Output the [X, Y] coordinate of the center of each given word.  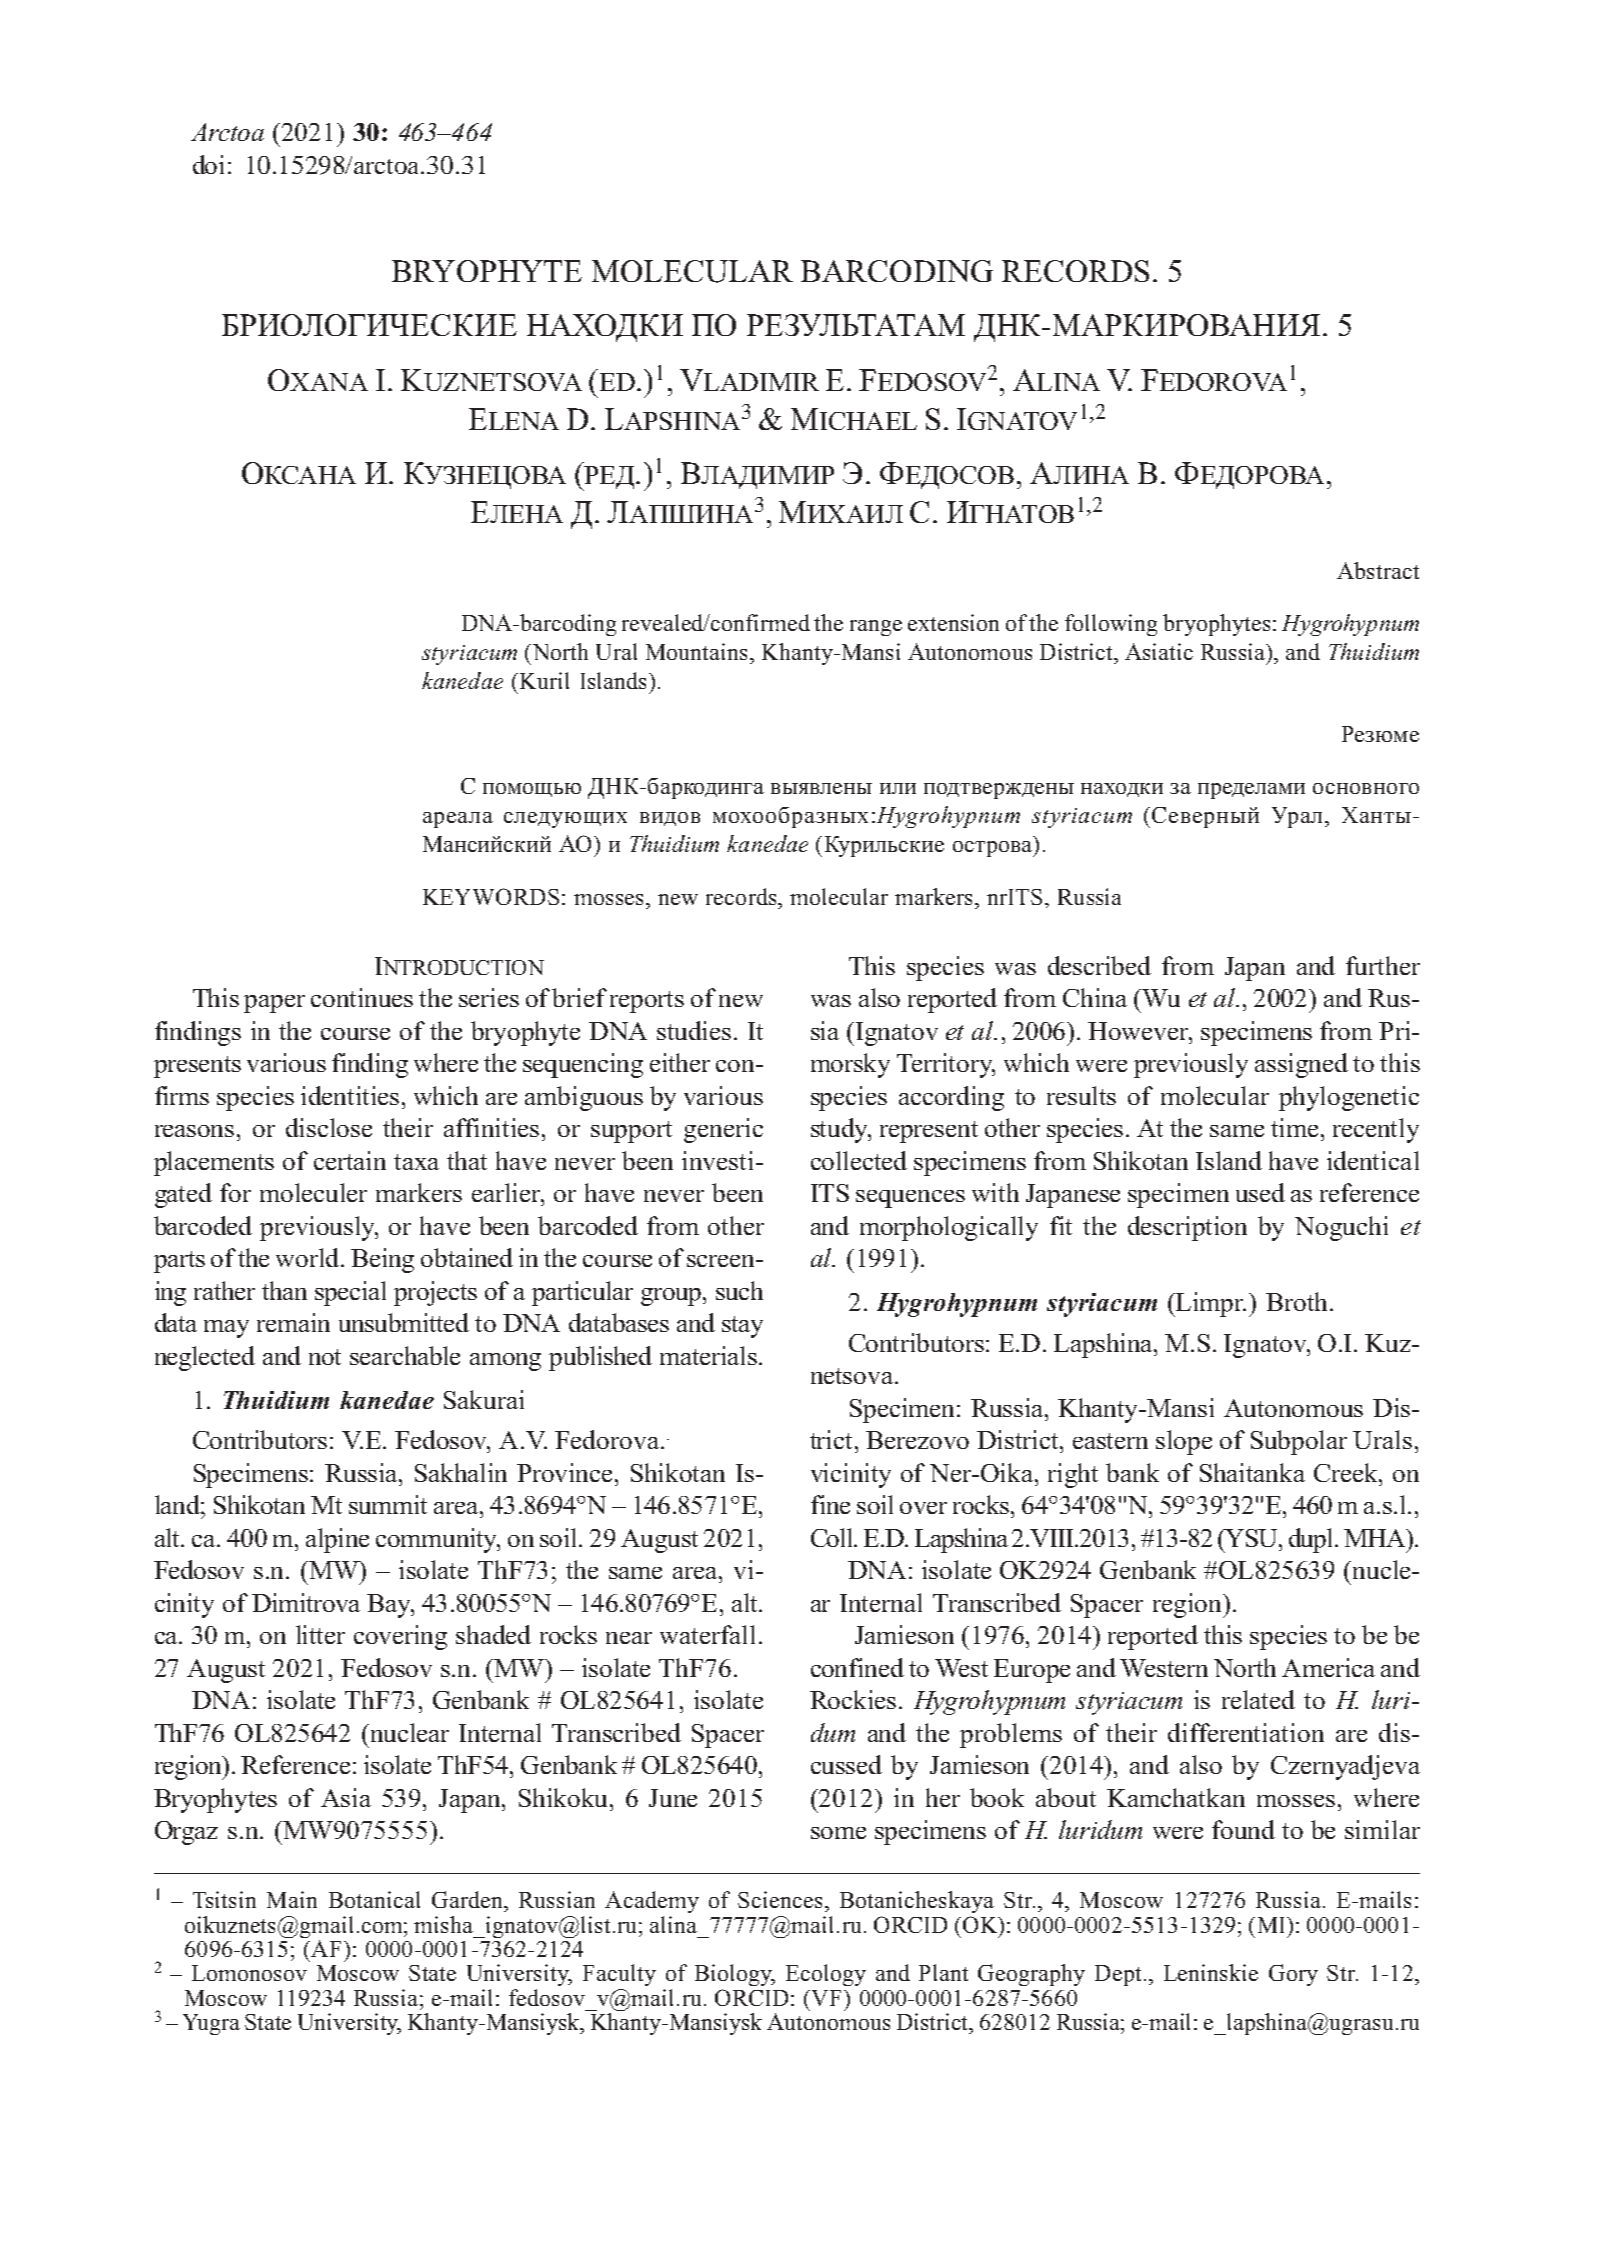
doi [208, 164]
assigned [1301, 1065]
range [876, 628]
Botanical [374, 1899]
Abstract [1378, 570]
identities [350, 1095]
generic [723, 1130]
